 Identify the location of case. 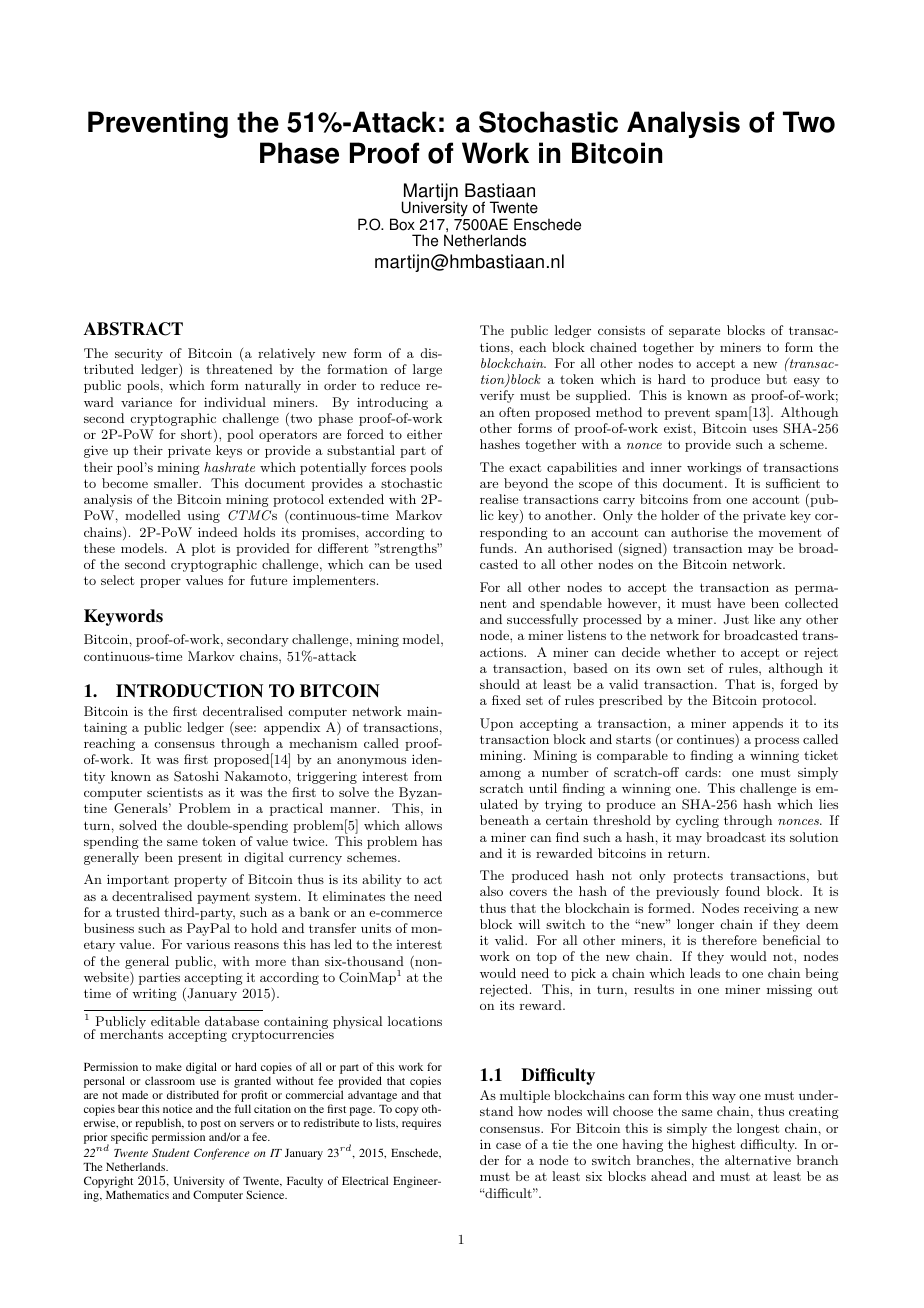
(508, 1146).
